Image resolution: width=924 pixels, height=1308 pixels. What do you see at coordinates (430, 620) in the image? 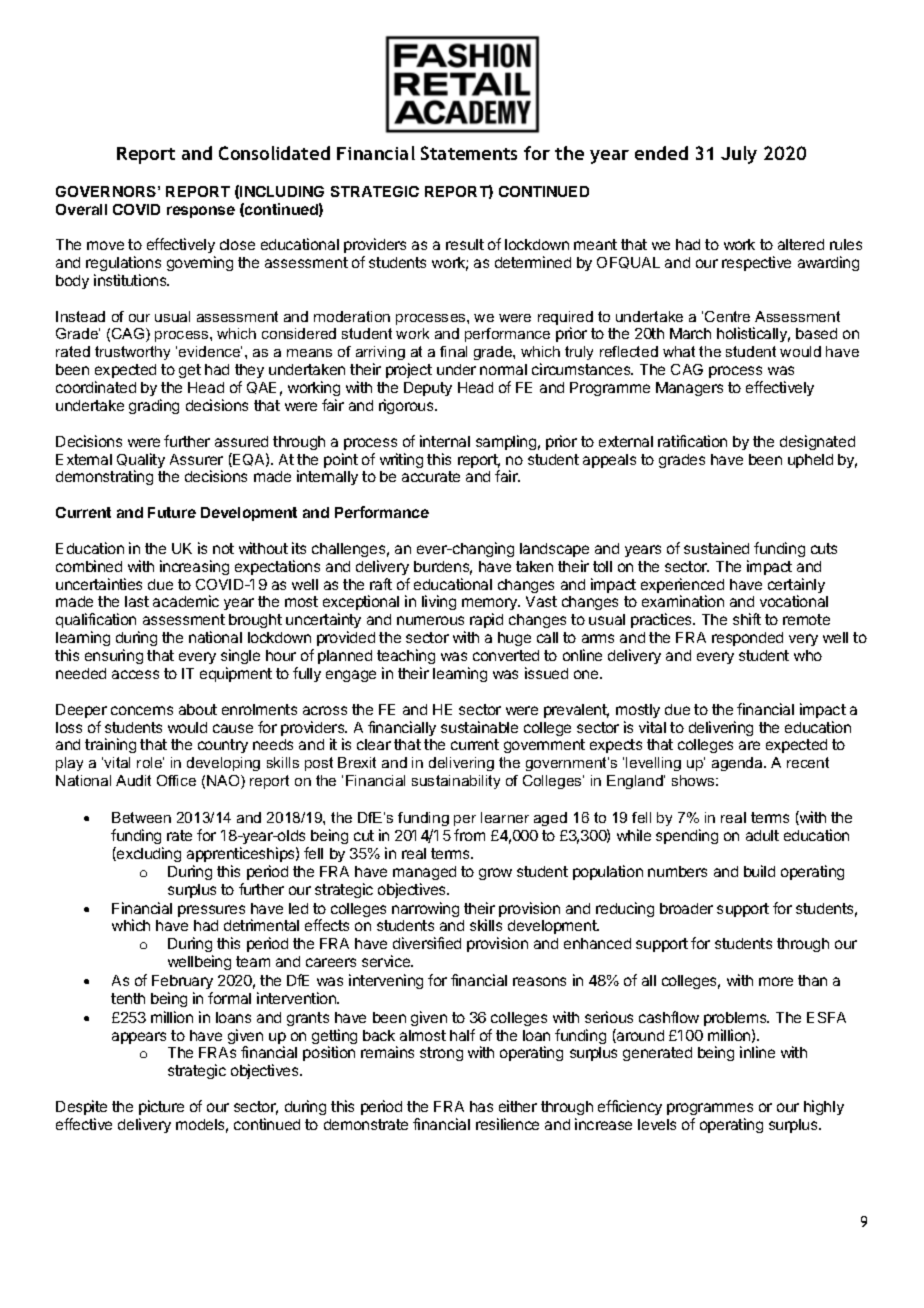
I see `numerous` at bounding box center [430, 620].
